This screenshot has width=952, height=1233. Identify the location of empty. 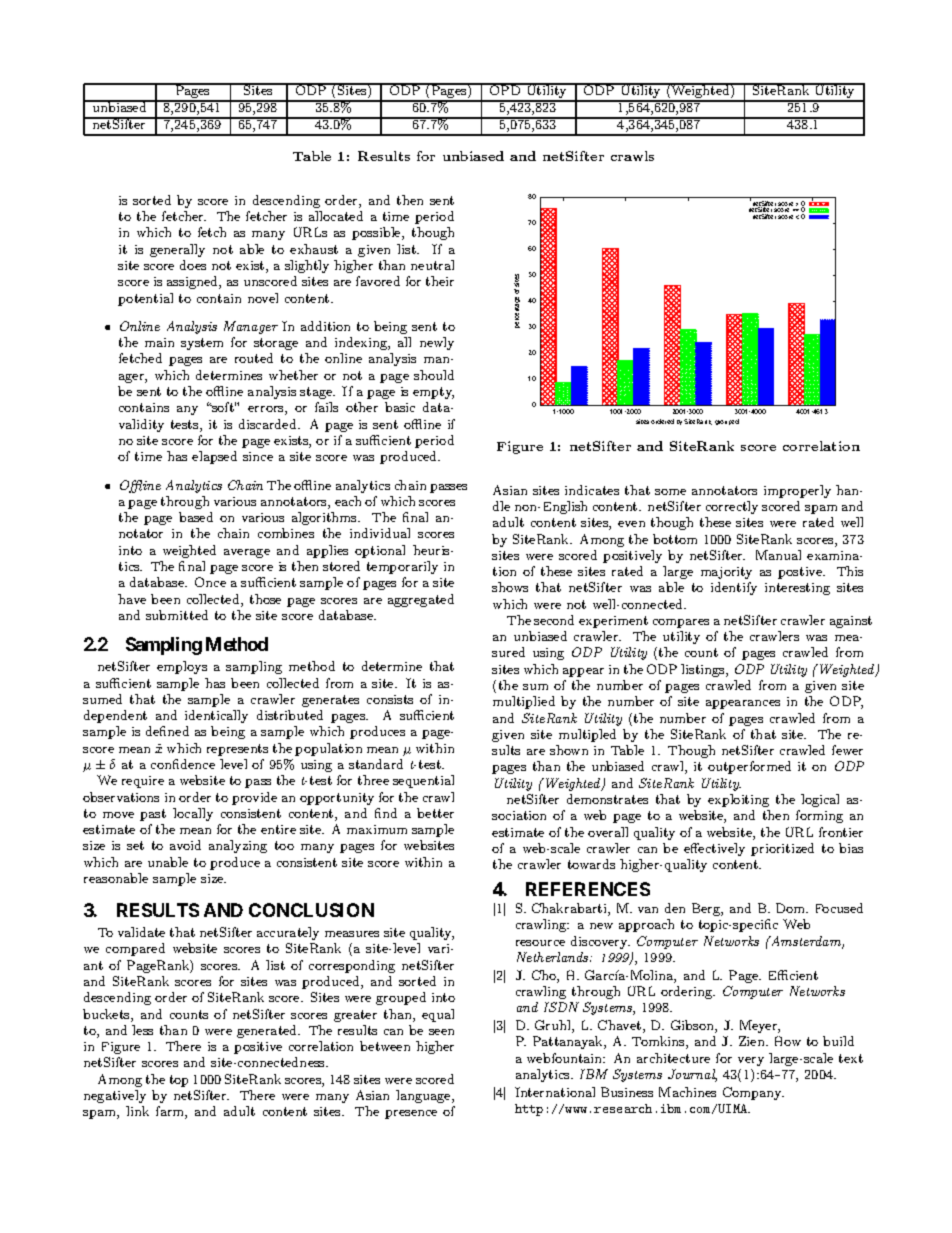
(433, 393).
